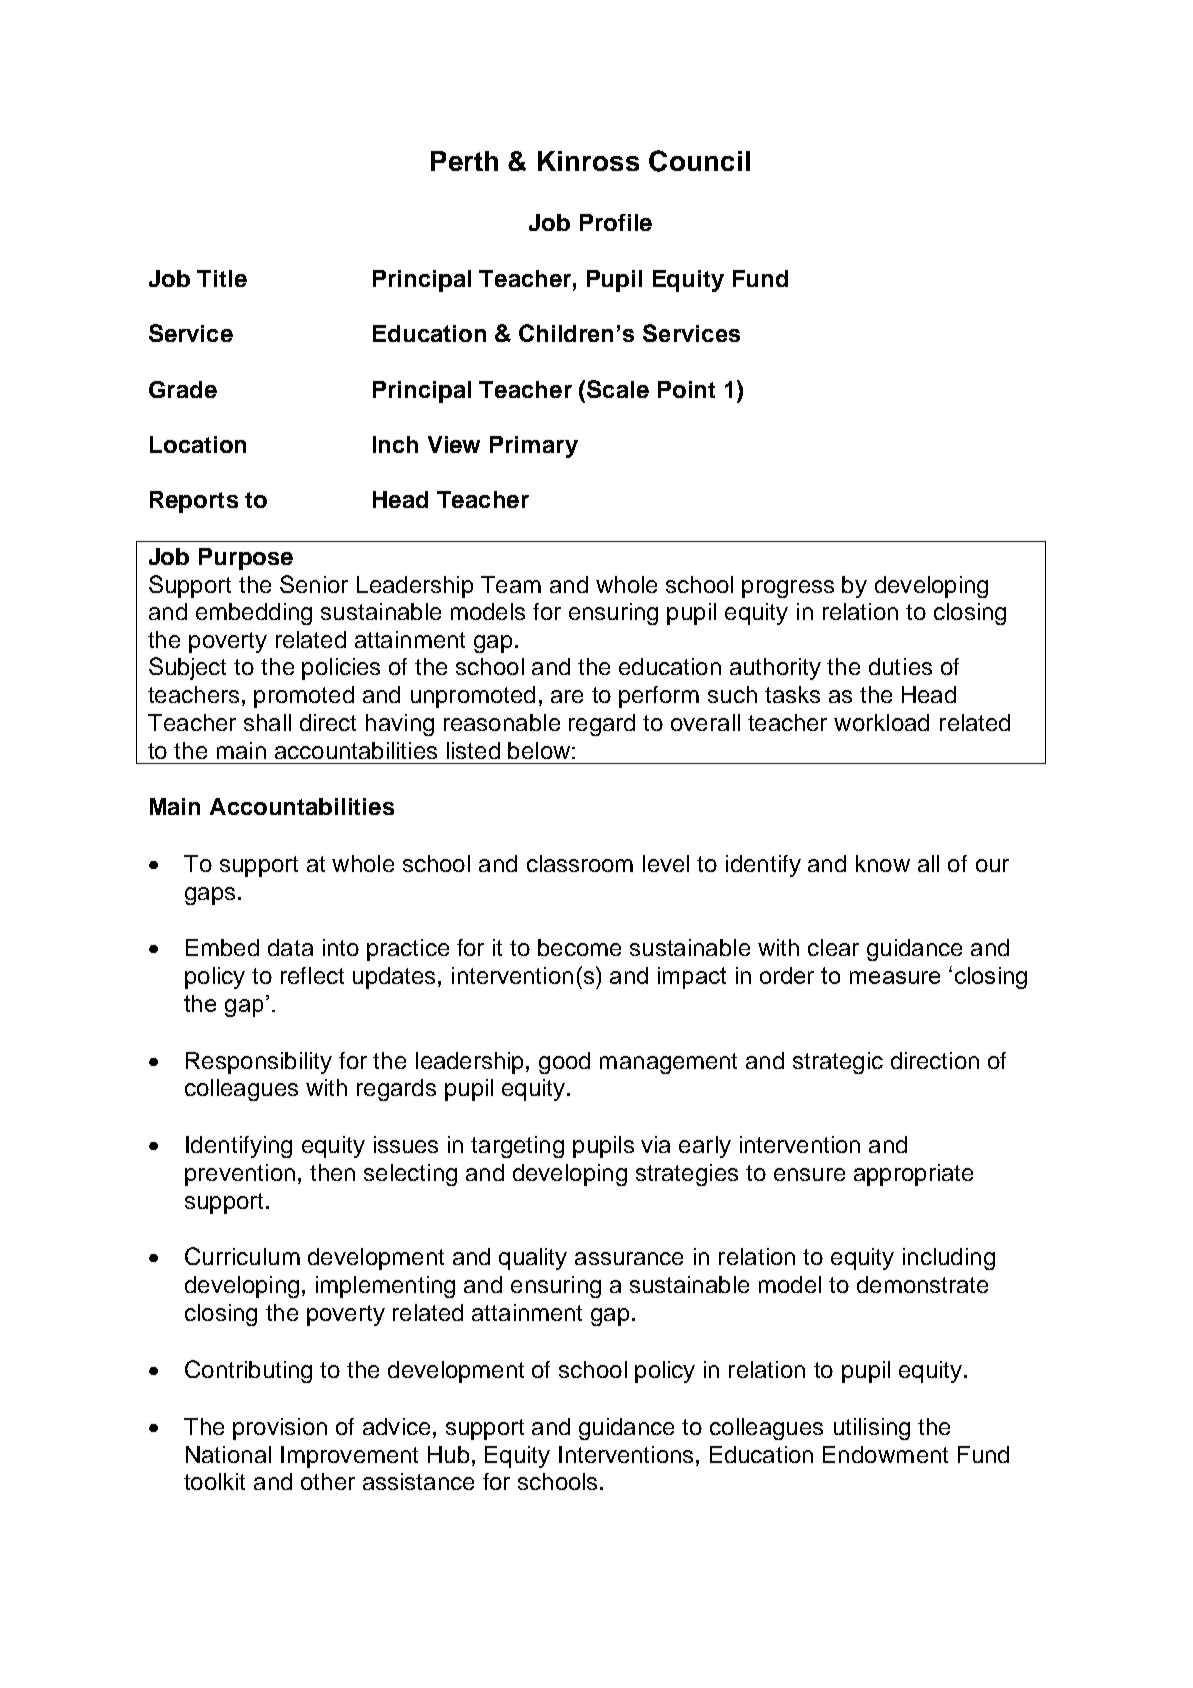 The width and height of the screenshot is (1193, 1688). I want to click on Team, so click(511, 584).
